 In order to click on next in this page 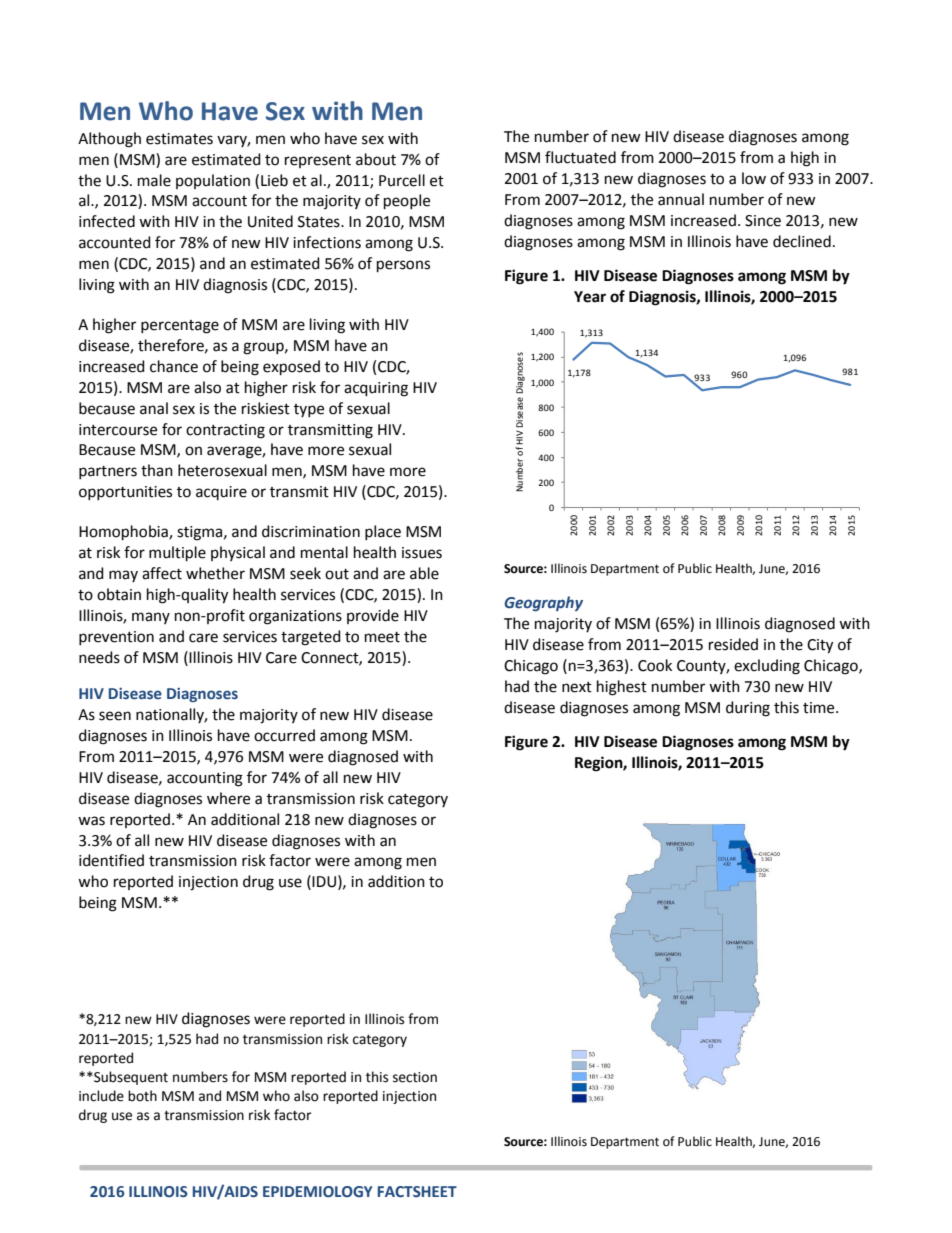, I will do `click(577, 687)`.
